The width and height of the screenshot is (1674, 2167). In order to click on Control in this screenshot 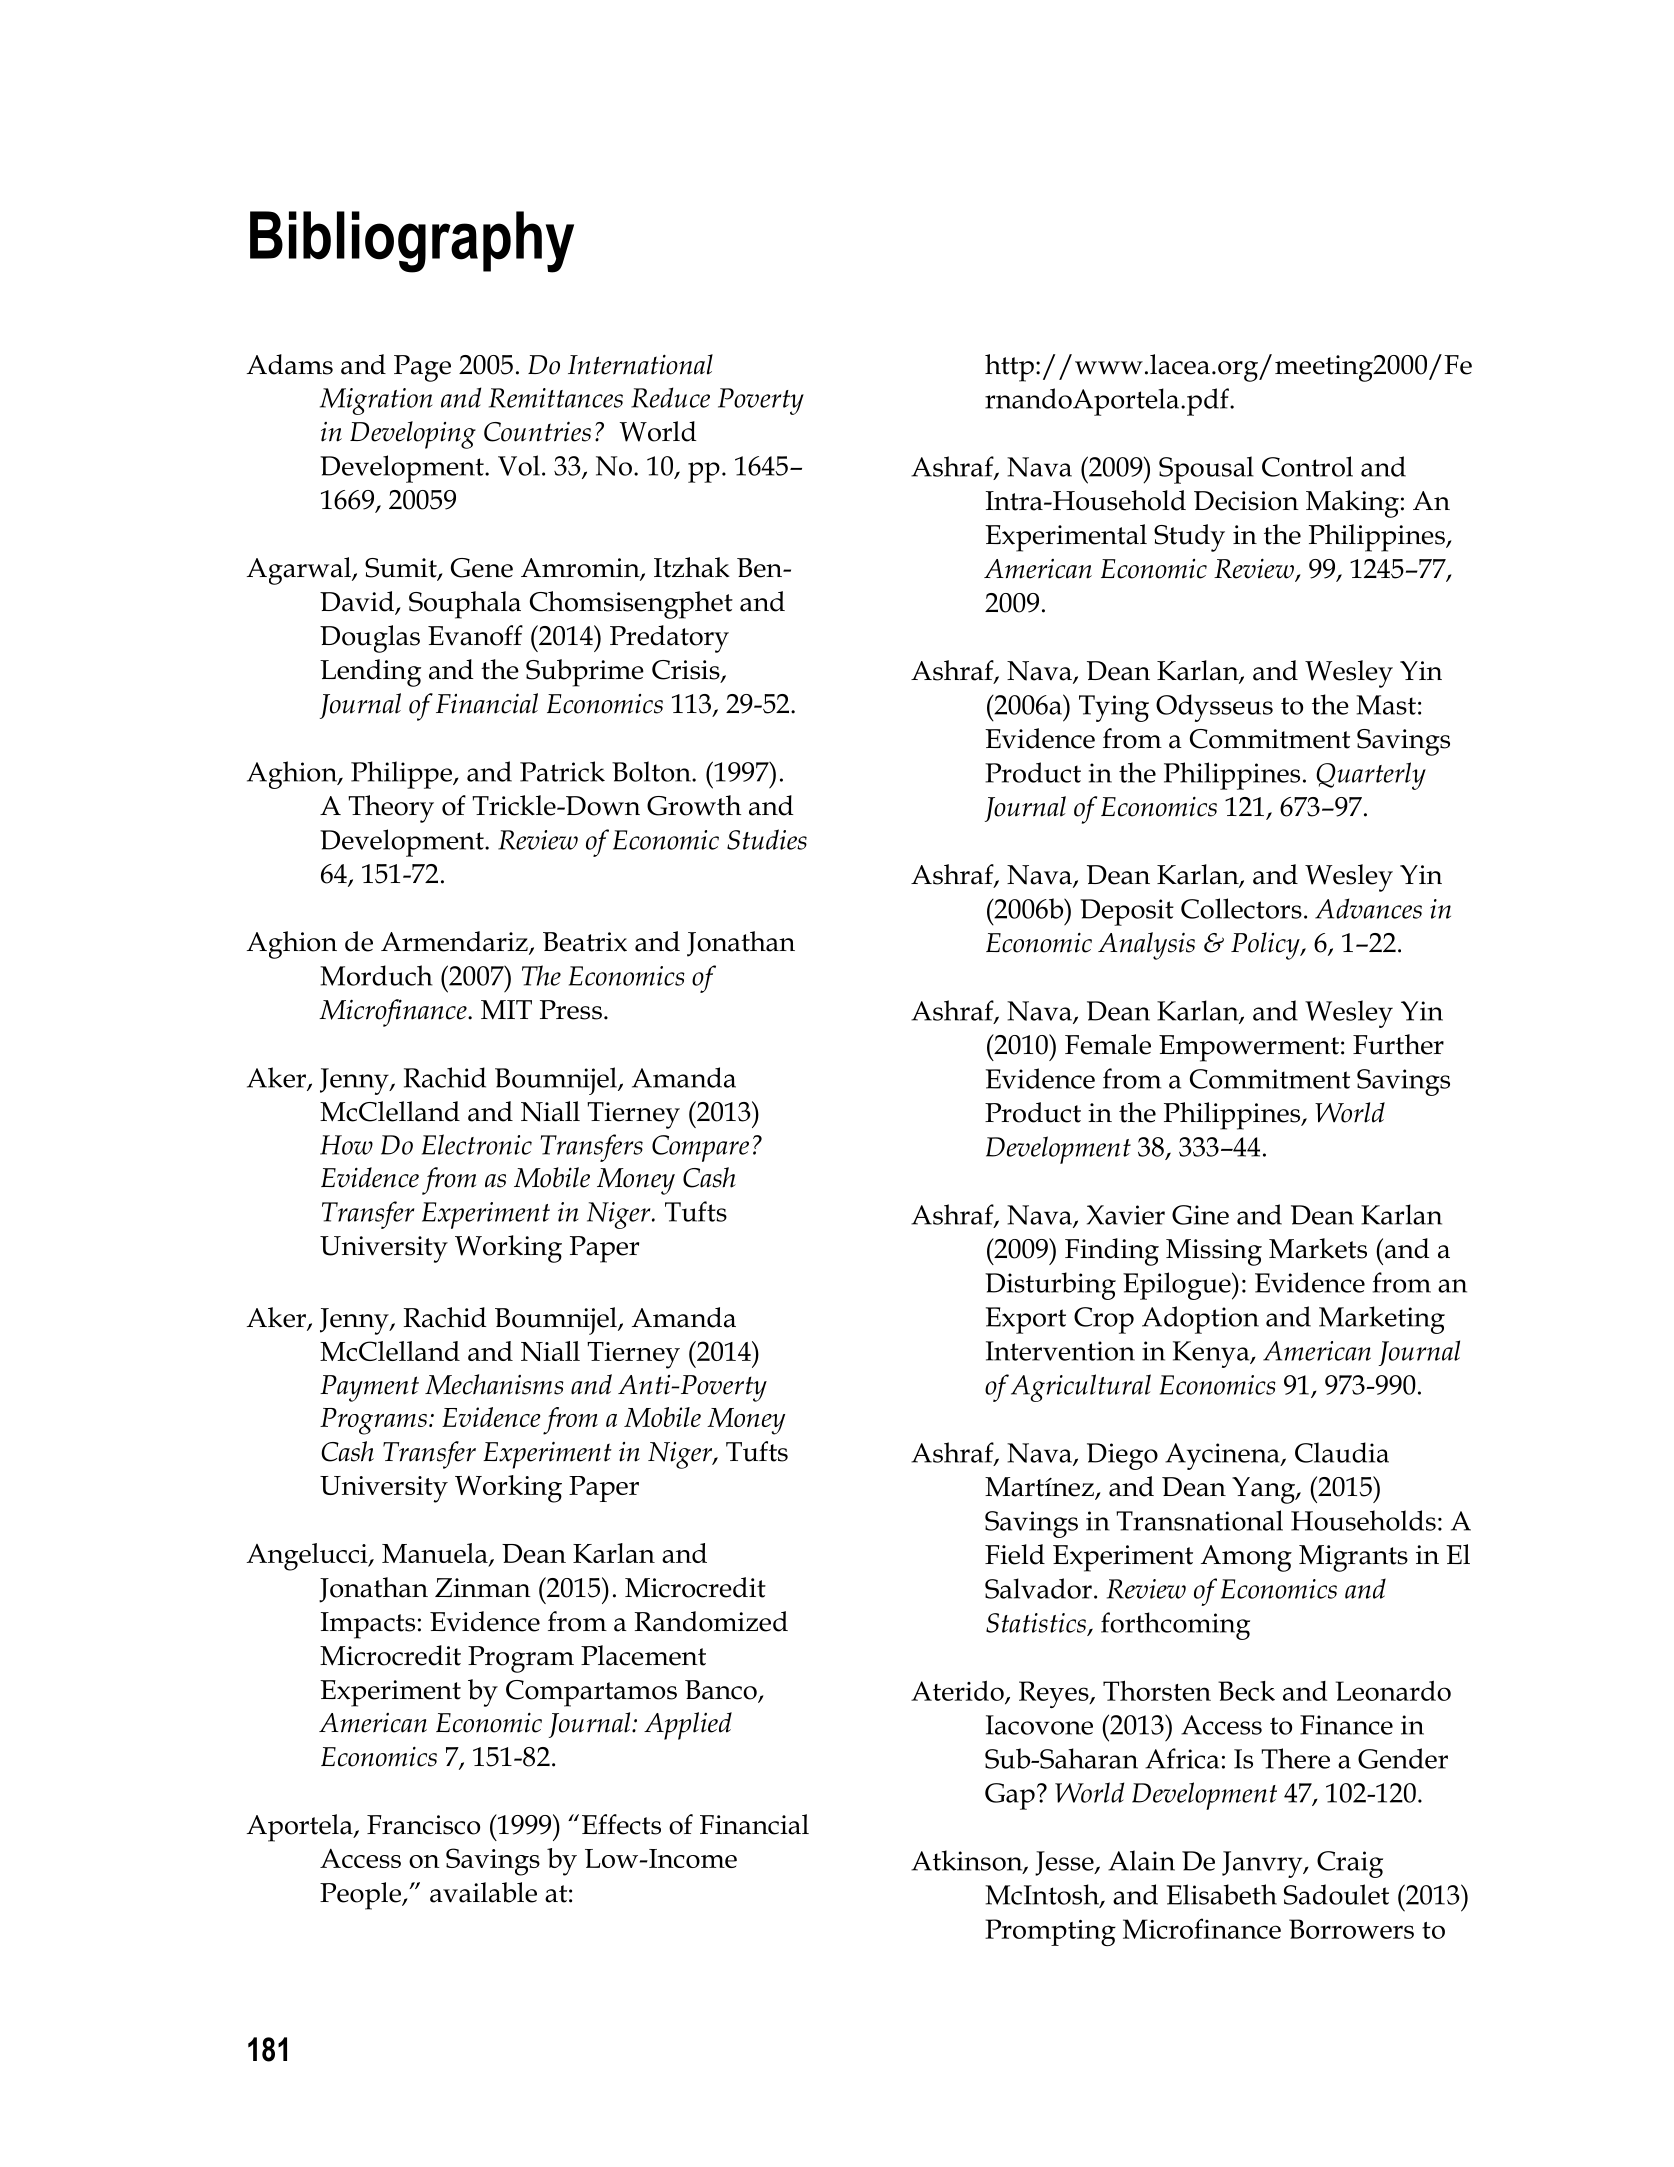, I will do `click(1307, 466)`.
